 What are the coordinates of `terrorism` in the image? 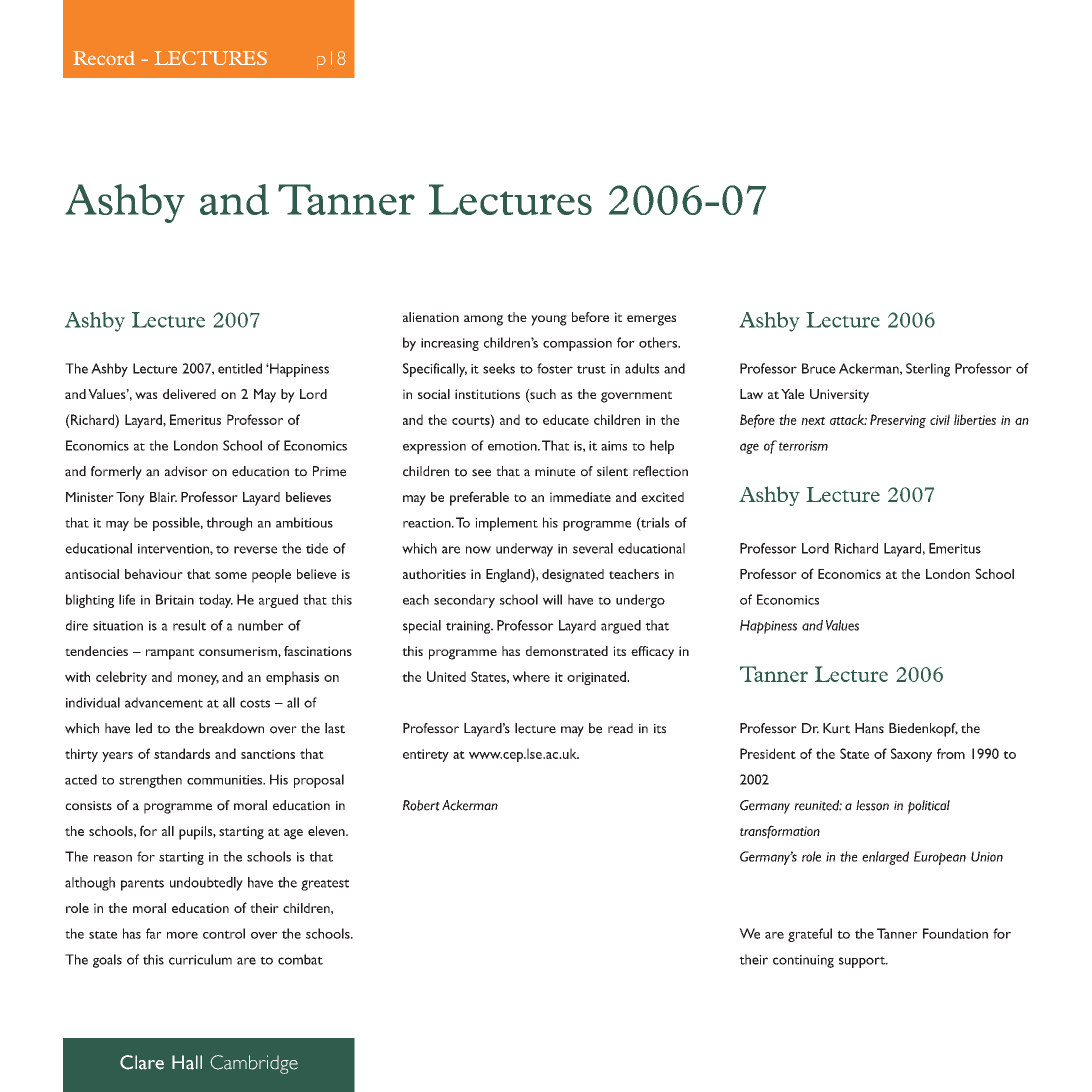 It's located at (803, 446).
